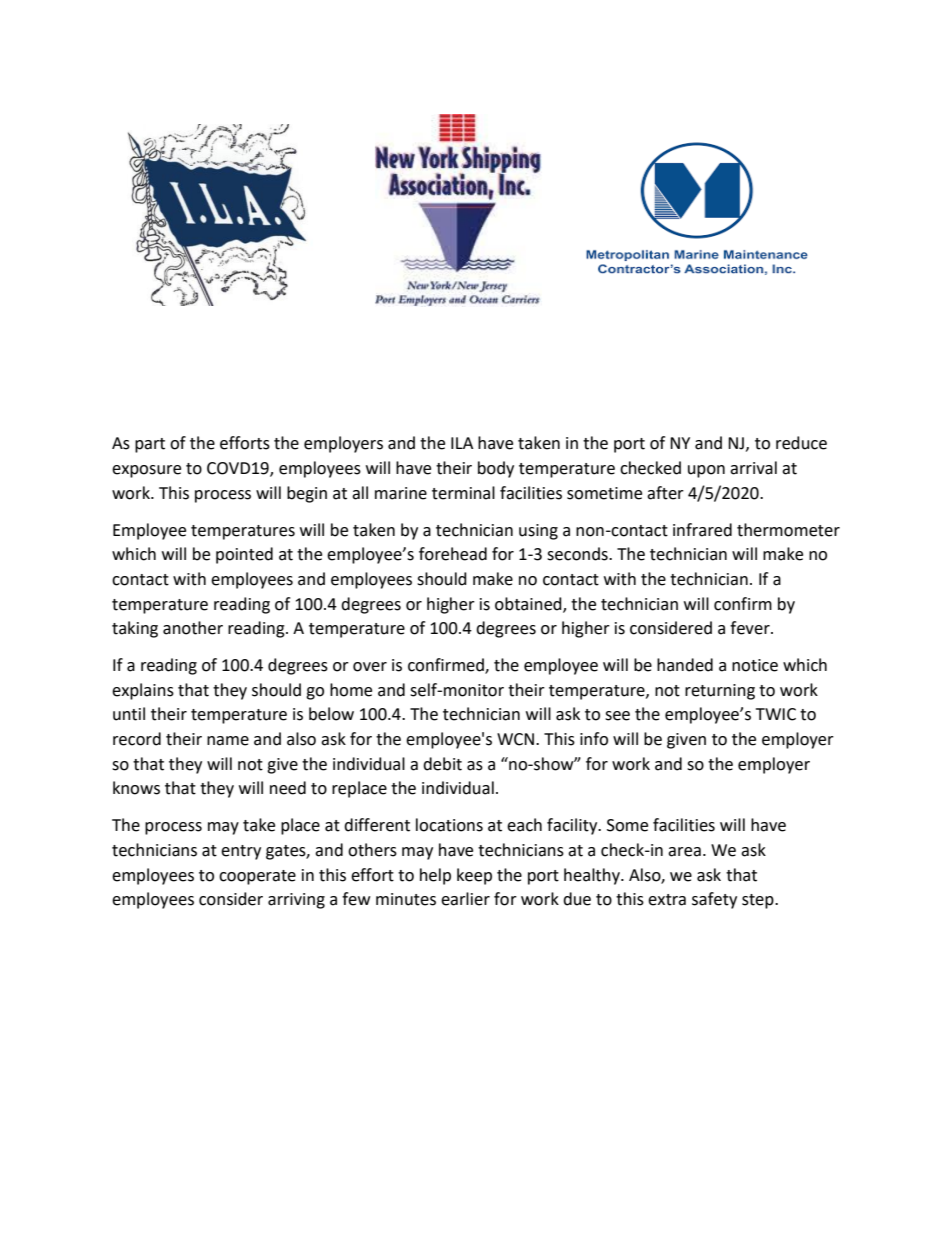 This page has height=1233, width=952. What do you see at coordinates (594, 739) in the page?
I see `info` at bounding box center [594, 739].
